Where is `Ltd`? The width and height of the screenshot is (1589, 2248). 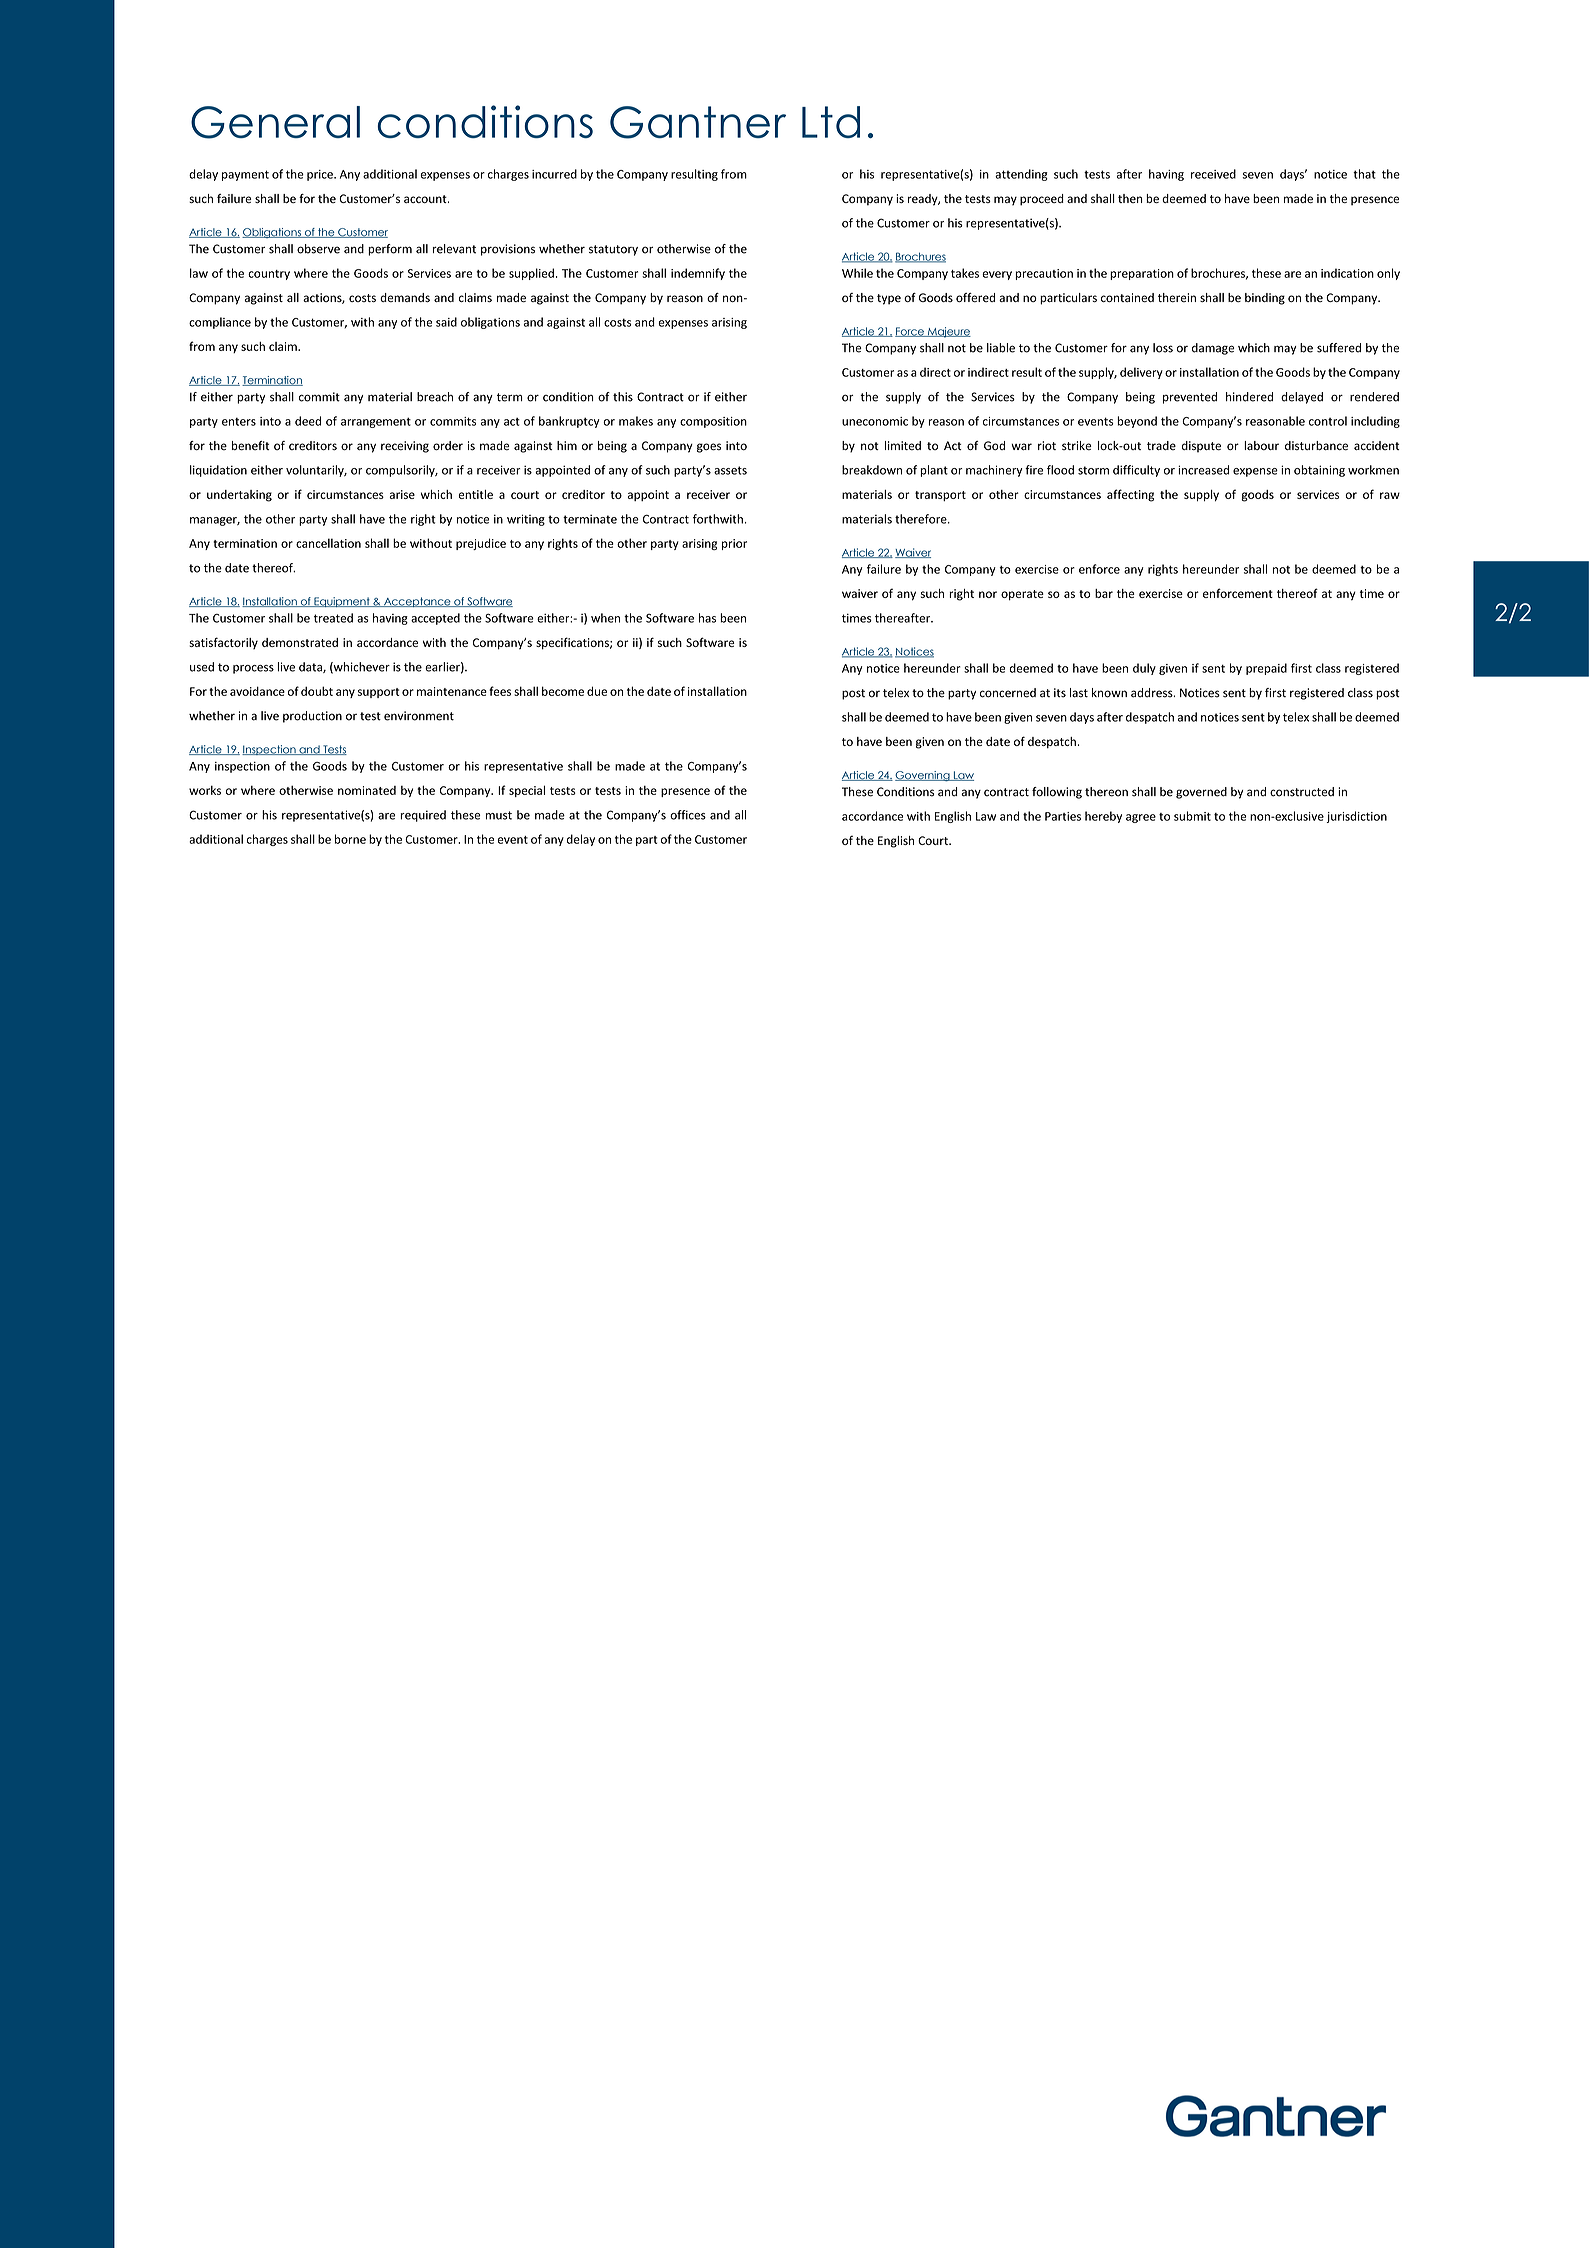 Ltd is located at coordinates (831, 122).
